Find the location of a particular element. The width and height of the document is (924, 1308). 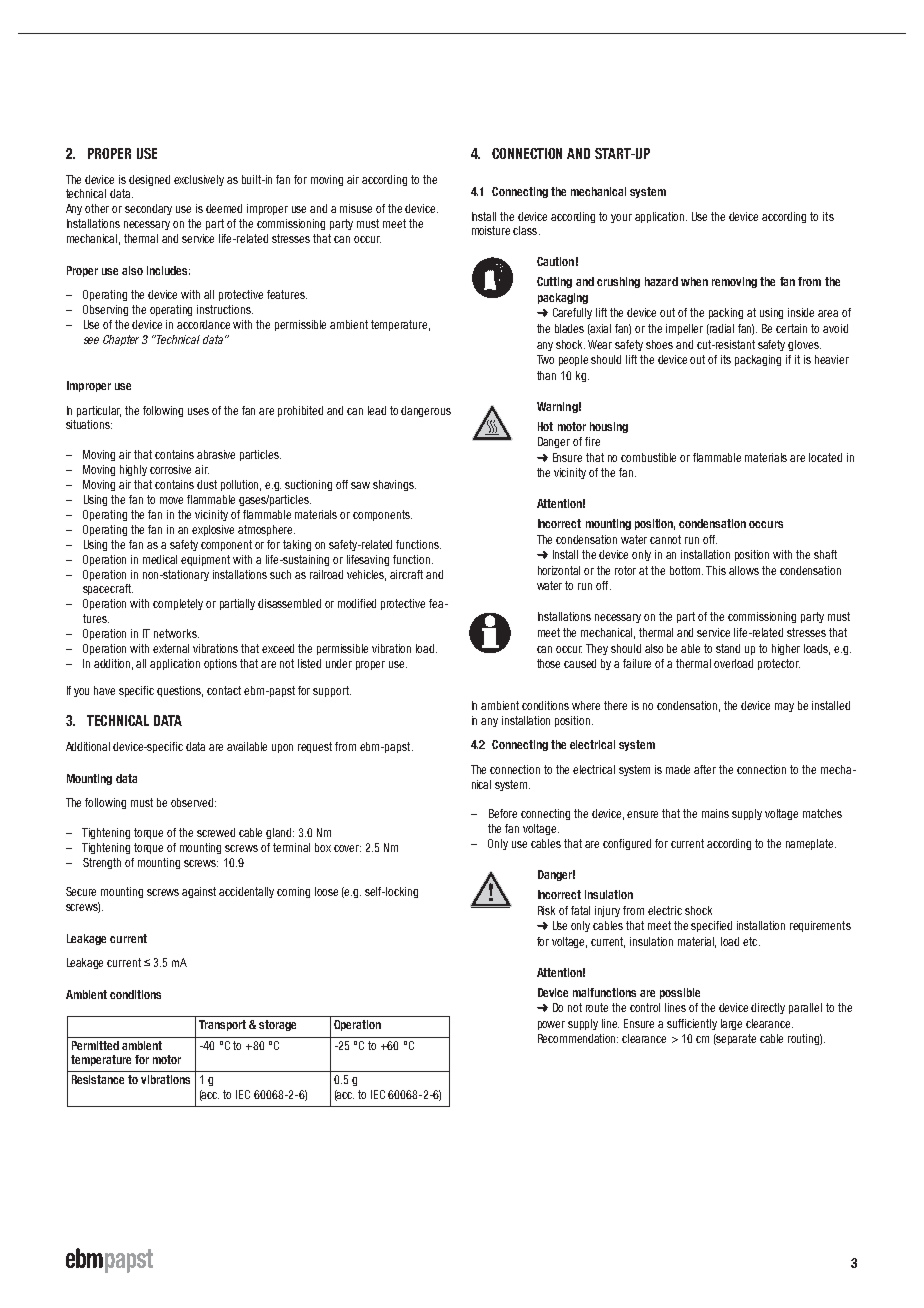

secondary is located at coordinates (148, 209).
